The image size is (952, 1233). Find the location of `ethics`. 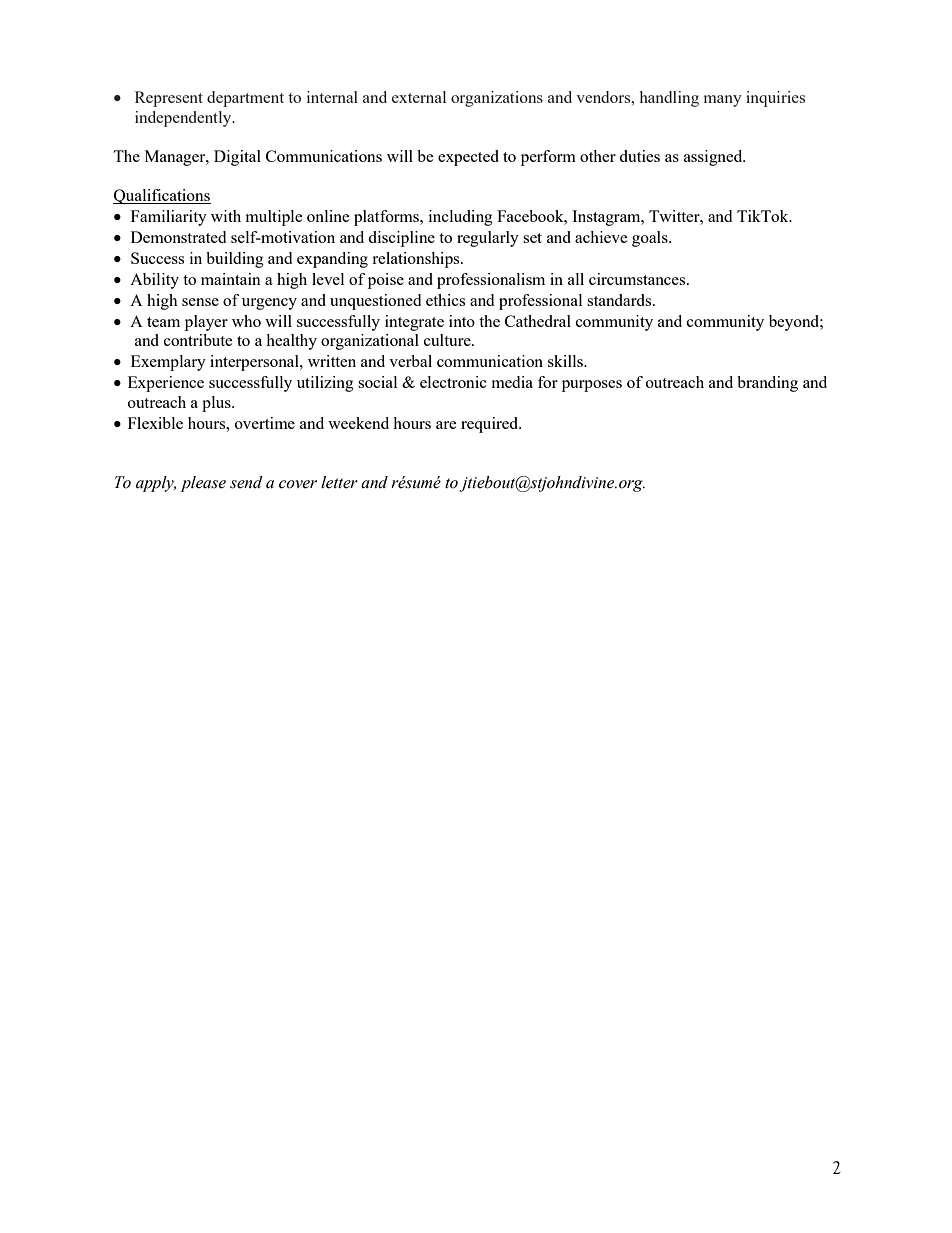

ethics is located at coordinates (445, 300).
